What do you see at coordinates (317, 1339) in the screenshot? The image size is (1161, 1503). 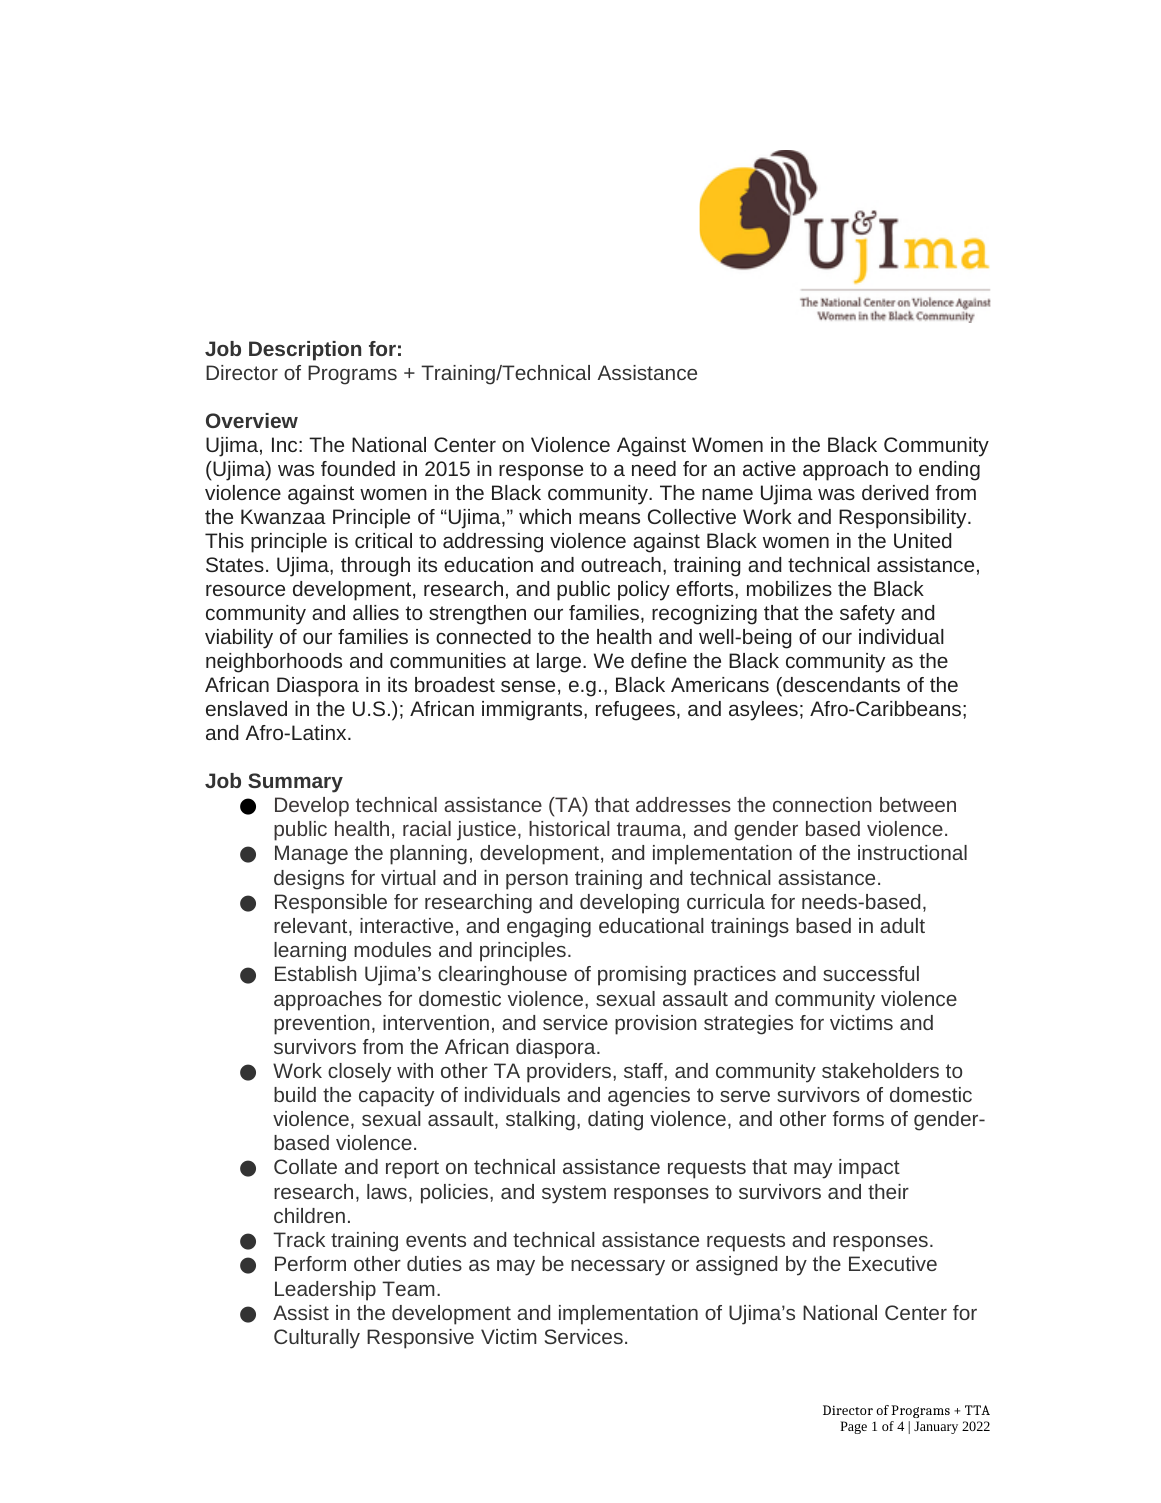 I see `Culturally` at bounding box center [317, 1339].
